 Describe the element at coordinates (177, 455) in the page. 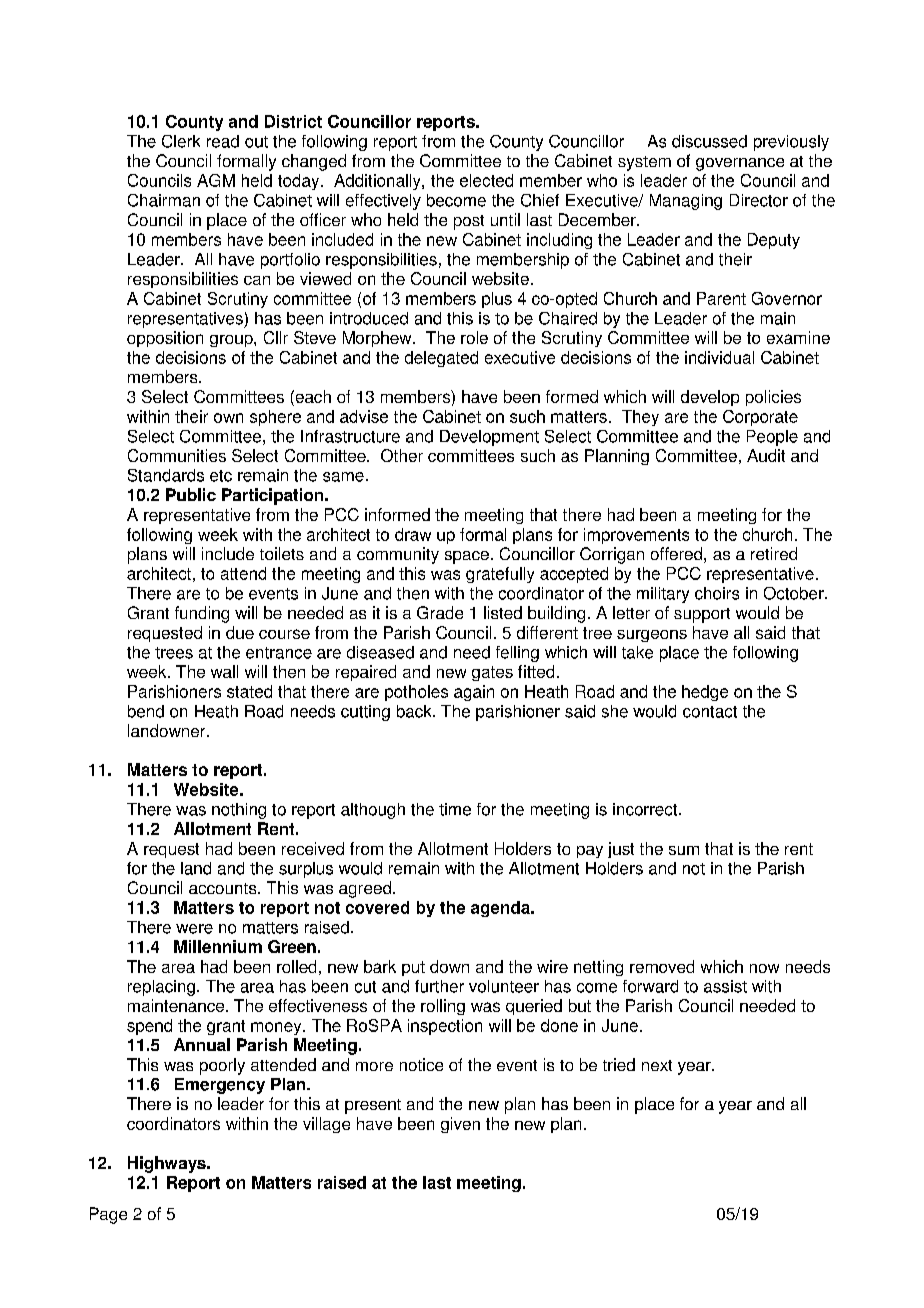

I see `Communities` at that location.
